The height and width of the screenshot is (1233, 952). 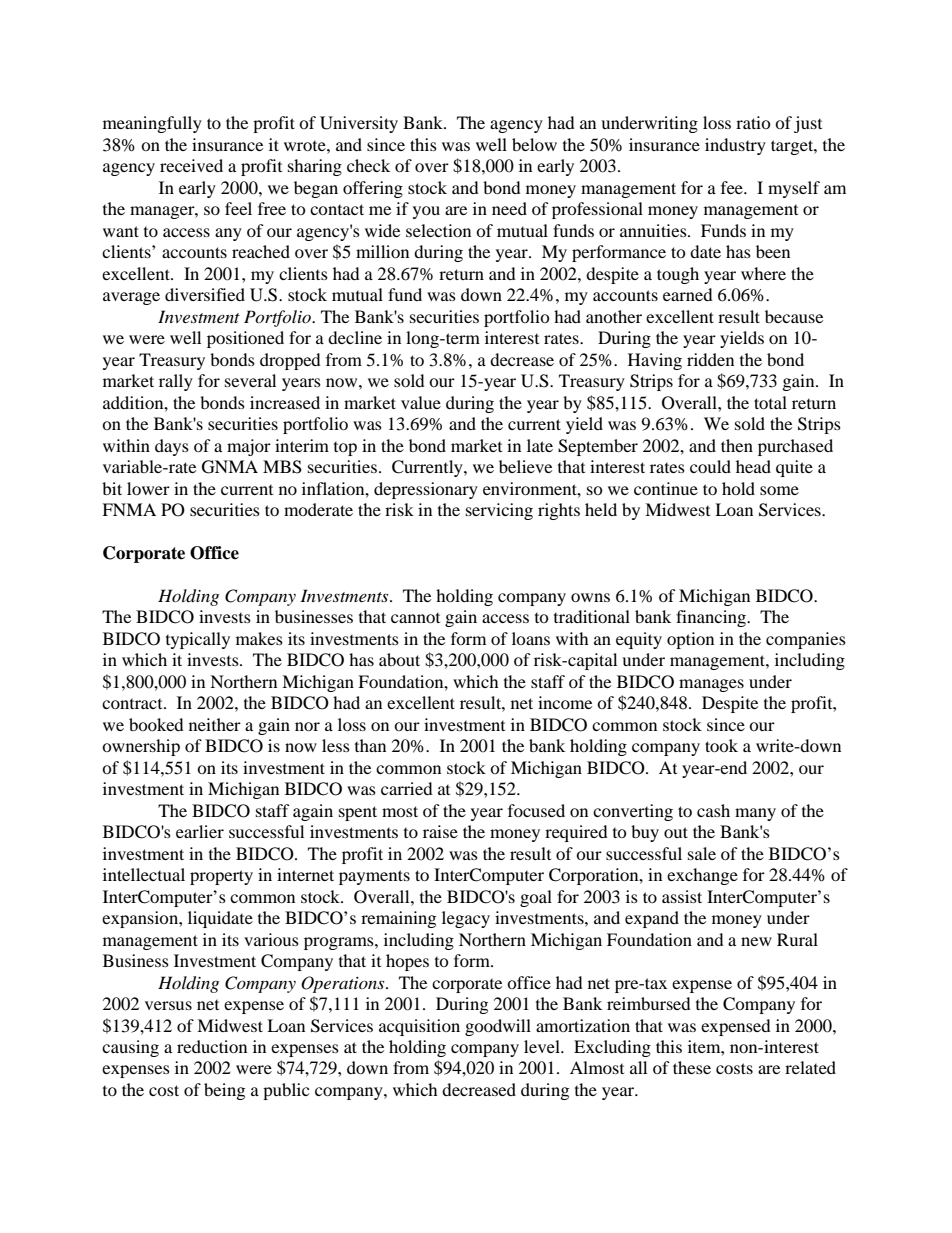 What do you see at coordinates (710, 359) in the screenshot?
I see `ridden` at bounding box center [710, 359].
